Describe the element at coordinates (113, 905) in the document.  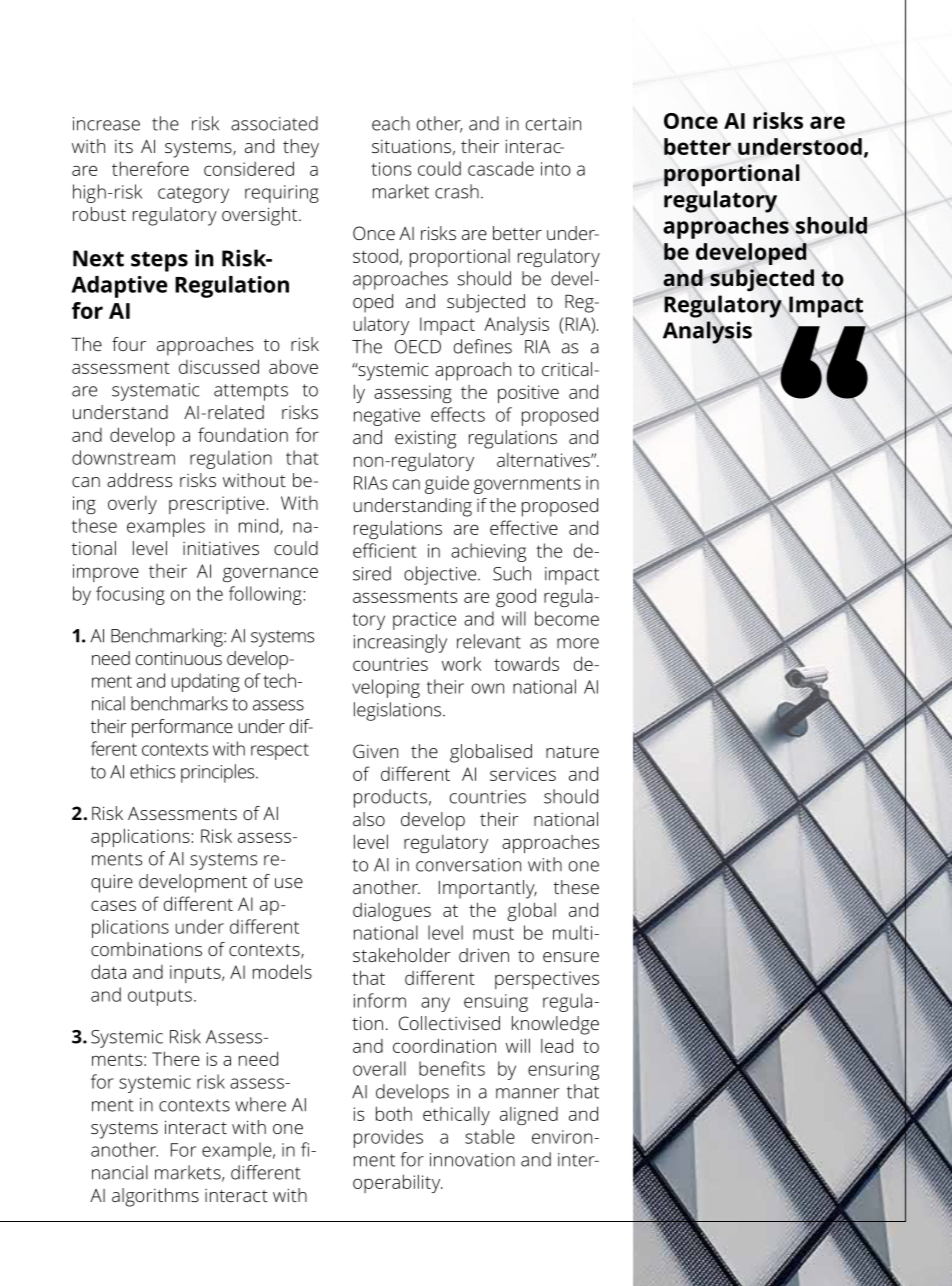
I see `cases` at that location.
